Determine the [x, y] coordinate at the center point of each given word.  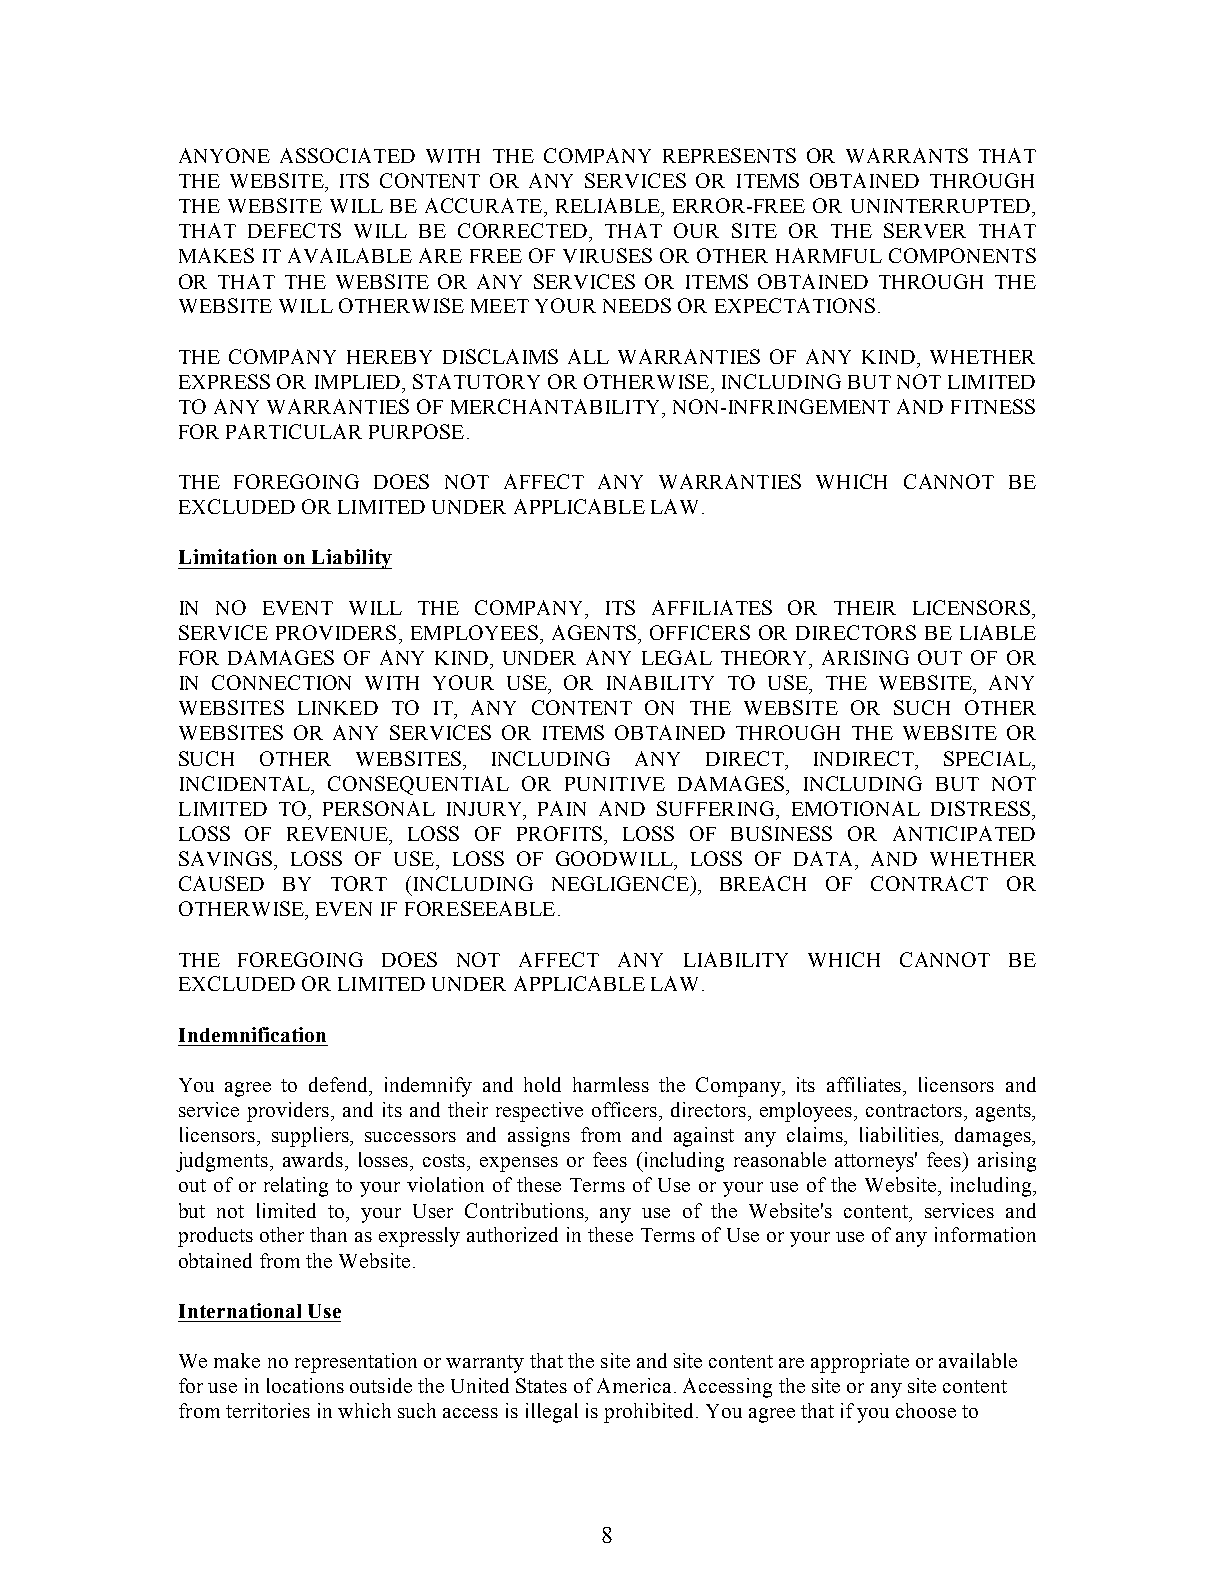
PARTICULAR [294, 431]
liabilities [900, 1134]
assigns [539, 1137]
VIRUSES [607, 255]
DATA [825, 858]
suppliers [311, 1137]
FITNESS [993, 406]
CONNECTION [281, 682]
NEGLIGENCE [620, 883]
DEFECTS [294, 230]
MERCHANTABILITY [557, 406]
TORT [359, 883]
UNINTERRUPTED [942, 206]
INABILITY [660, 682]
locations [305, 1385]
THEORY [766, 659]
